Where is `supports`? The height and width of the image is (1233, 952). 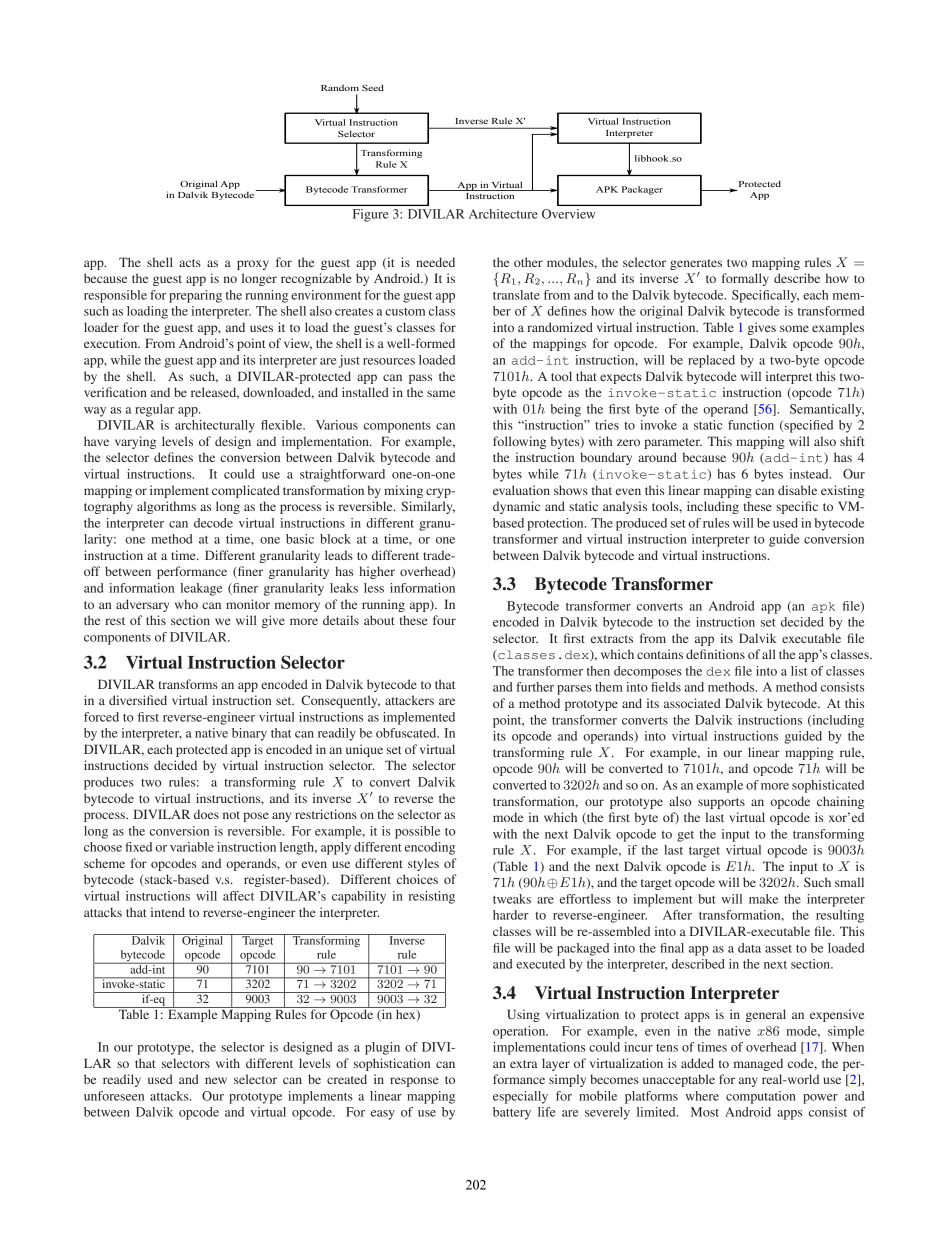 supports is located at coordinates (721, 803).
